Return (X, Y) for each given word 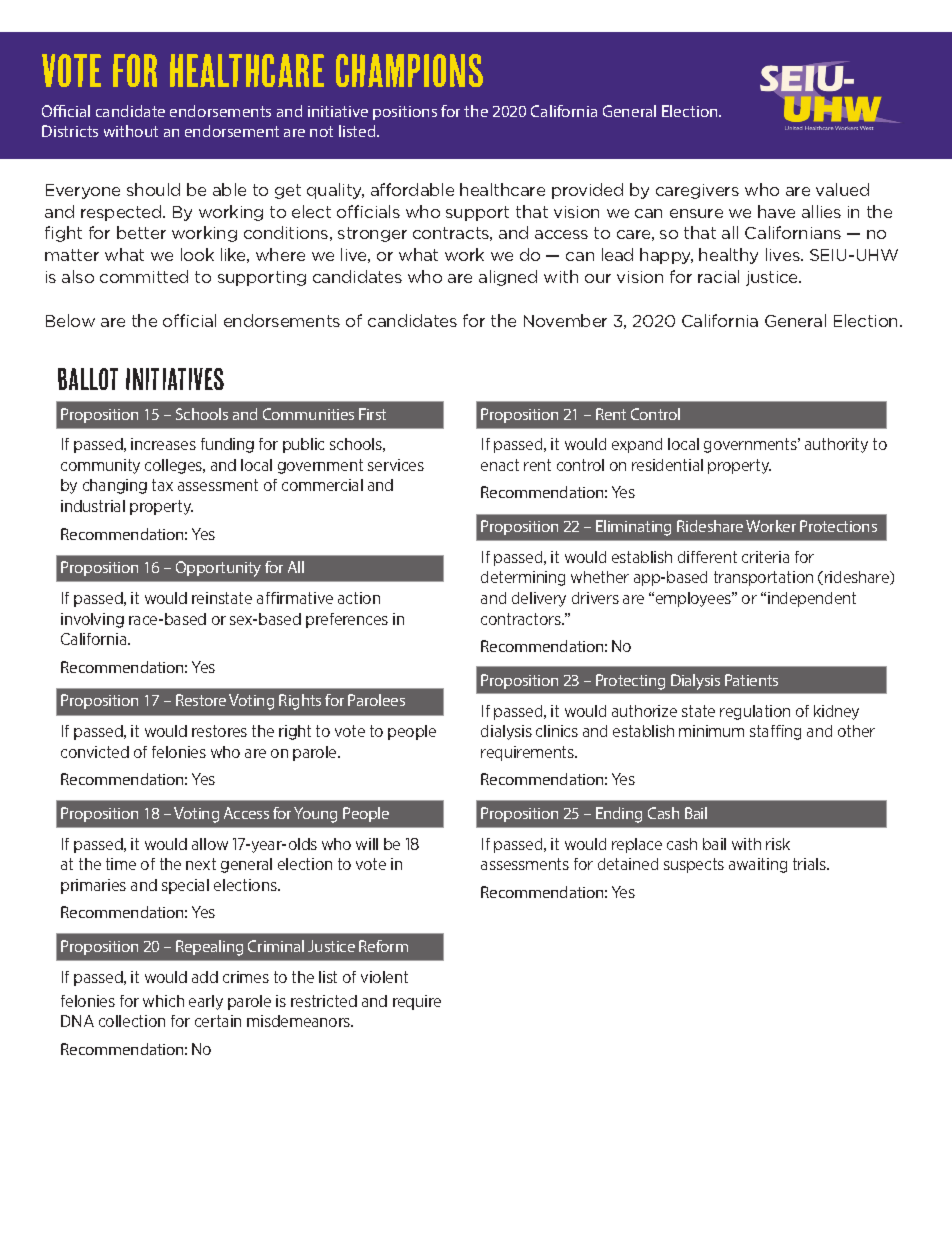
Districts (70, 131)
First (372, 414)
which (163, 1001)
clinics (557, 731)
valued (842, 189)
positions (405, 113)
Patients (751, 680)
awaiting (758, 865)
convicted (95, 752)
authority (836, 445)
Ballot (88, 379)
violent (384, 977)
